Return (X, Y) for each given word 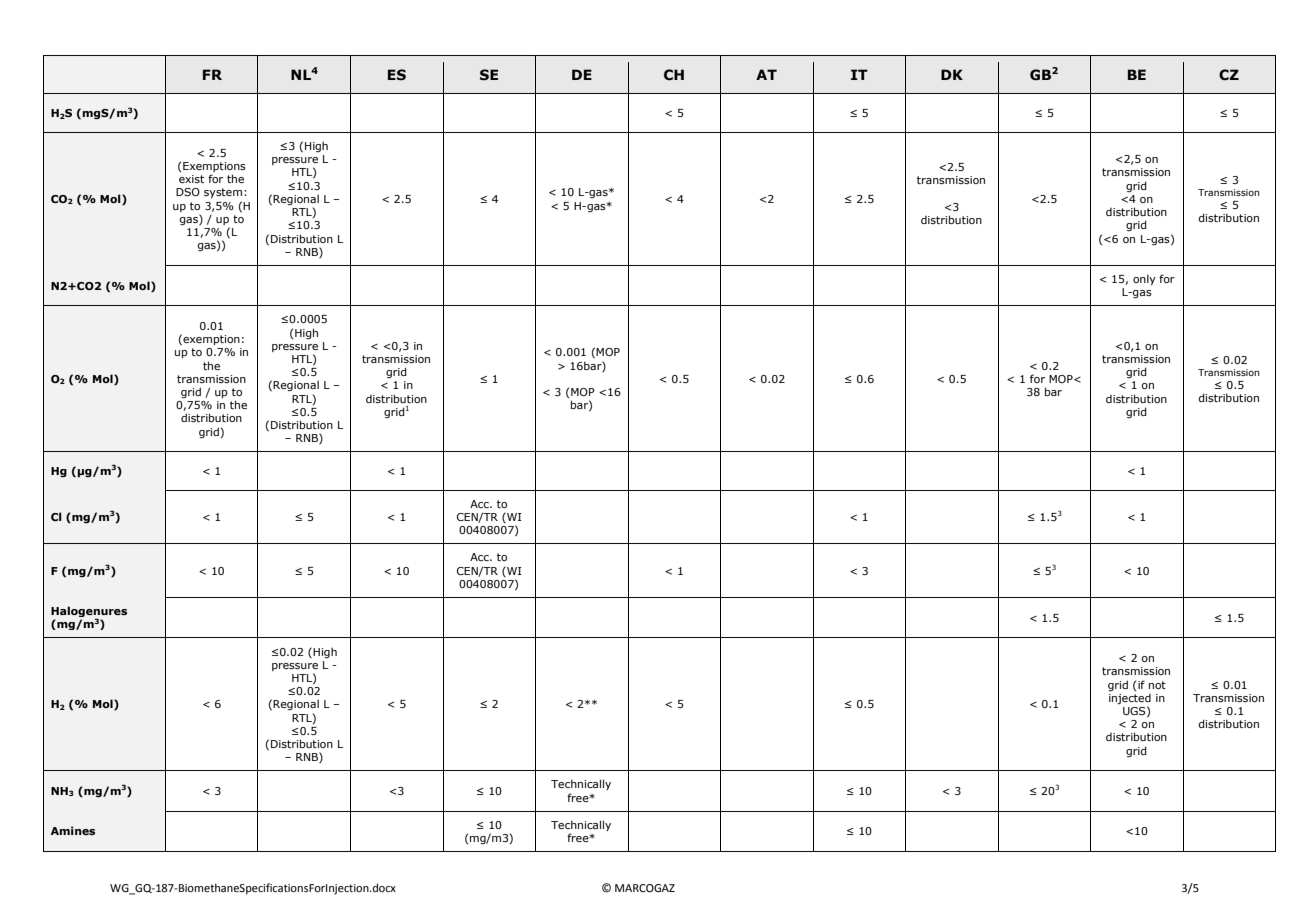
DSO (188, 192)
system (223, 193)
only (1144, 279)
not (1157, 685)
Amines (73, 830)
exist (191, 179)
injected (1130, 699)
